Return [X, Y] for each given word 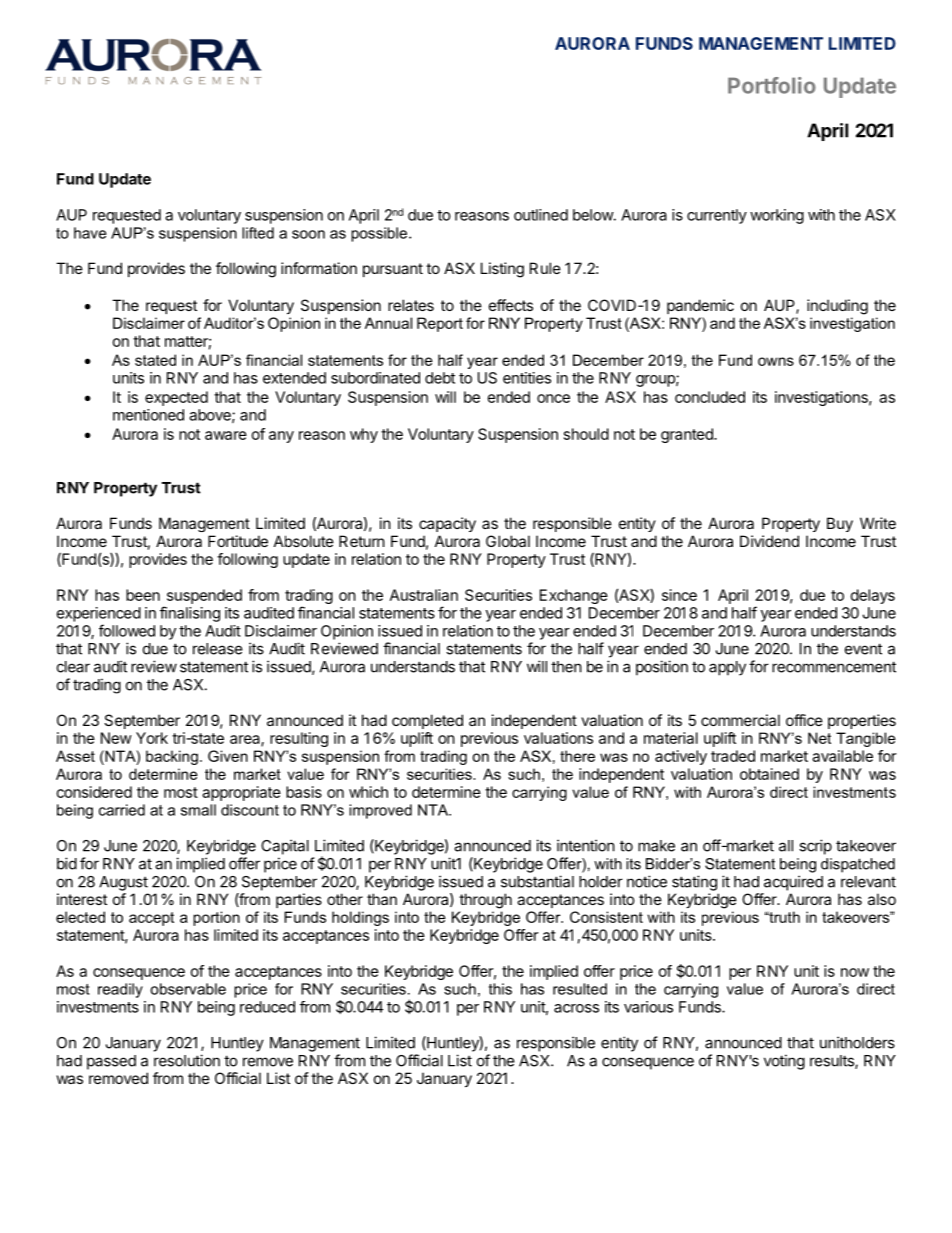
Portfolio [772, 85]
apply [727, 668]
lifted [258, 233]
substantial [537, 881]
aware [226, 435]
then [566, 667]
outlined [541, 215]
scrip [815, 847]
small [198, 810]
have [90, 233]
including [837, 307]
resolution [187, 1060]
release [218, 649]
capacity [447, 524]
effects [511, 305]
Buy [840, 524]
